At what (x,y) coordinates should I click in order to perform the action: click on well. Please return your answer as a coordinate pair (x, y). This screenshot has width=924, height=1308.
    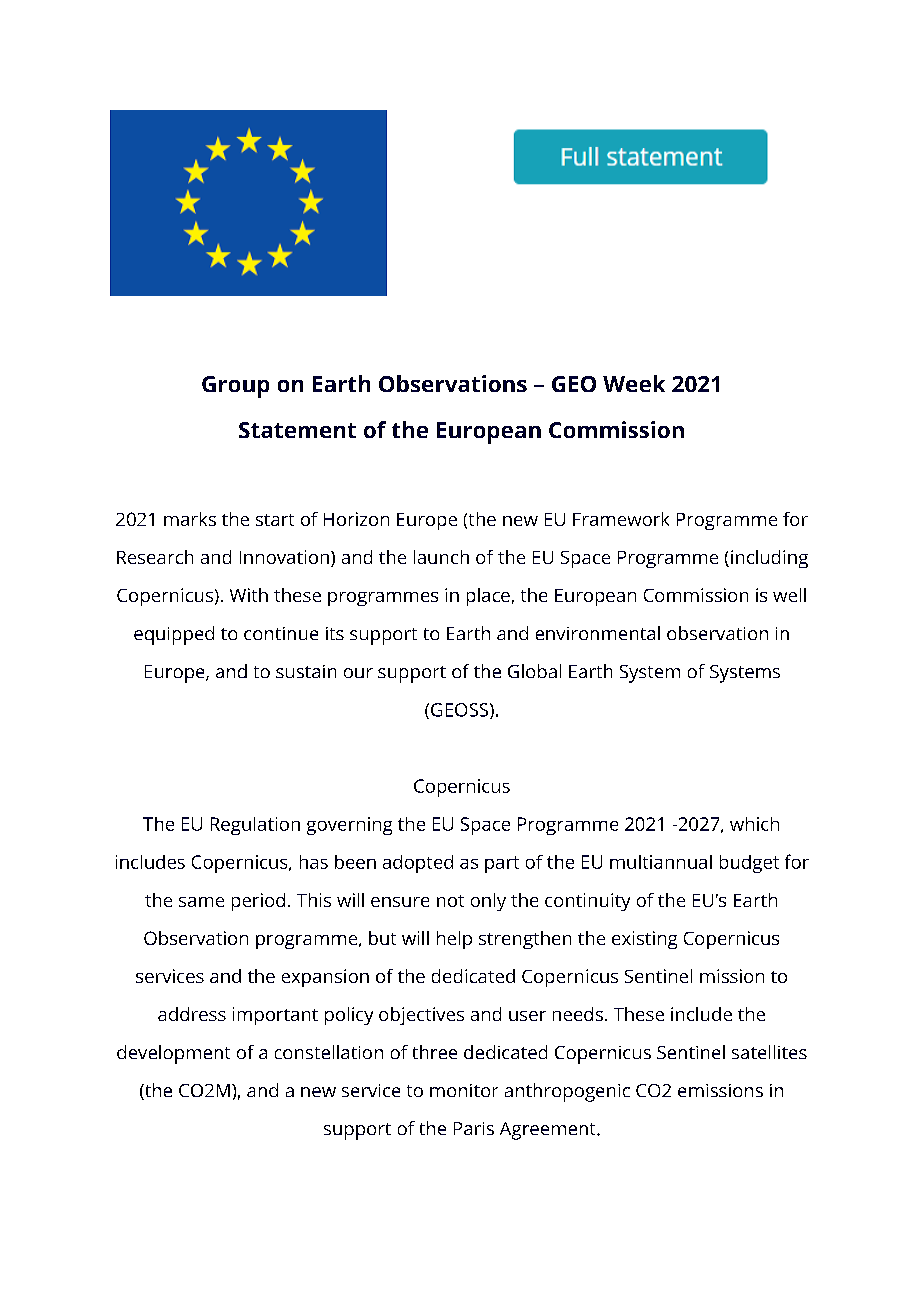
    Looking at the image, I should click on (789, 595).
